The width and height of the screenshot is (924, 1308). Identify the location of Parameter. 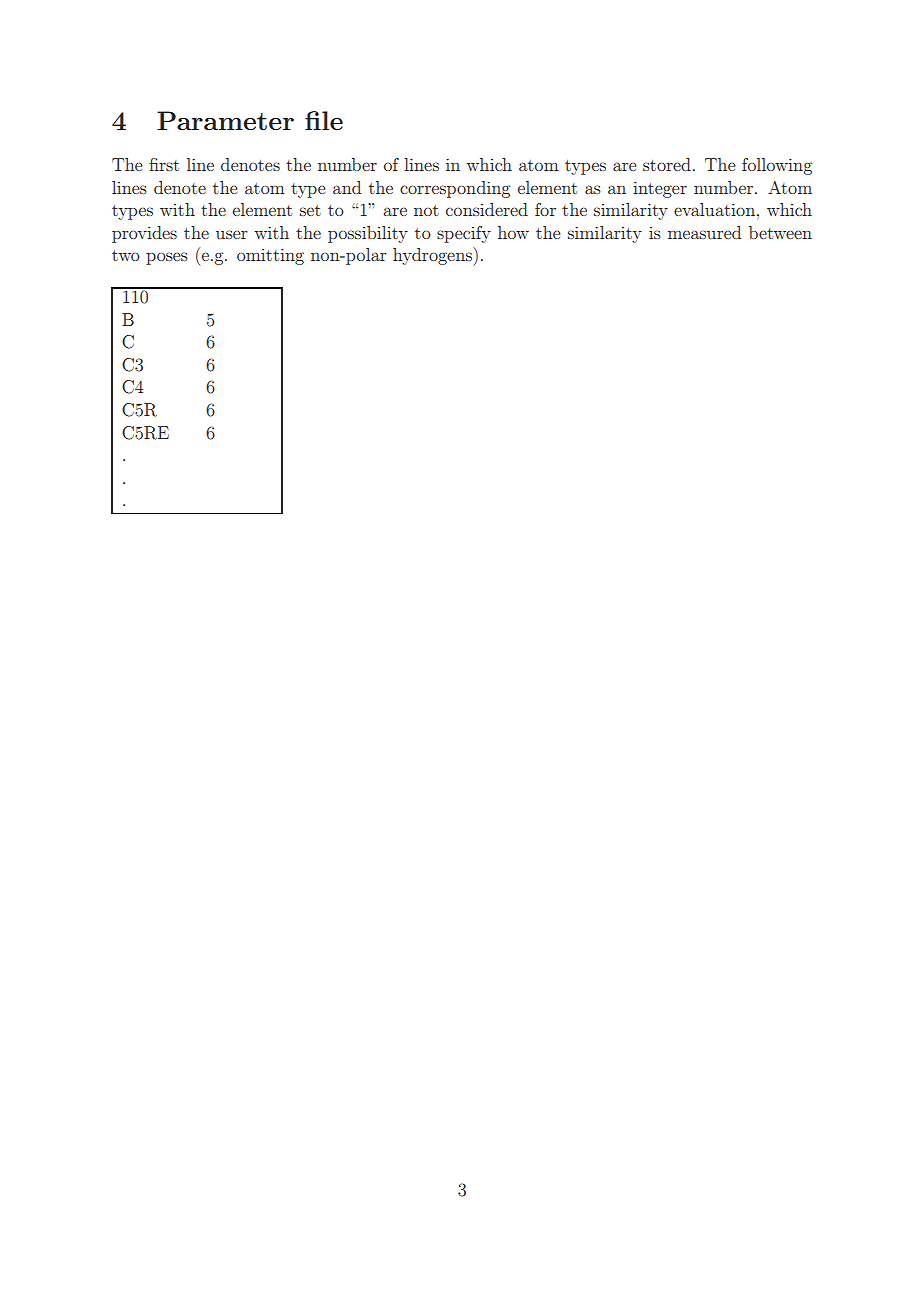
(225, 120).
